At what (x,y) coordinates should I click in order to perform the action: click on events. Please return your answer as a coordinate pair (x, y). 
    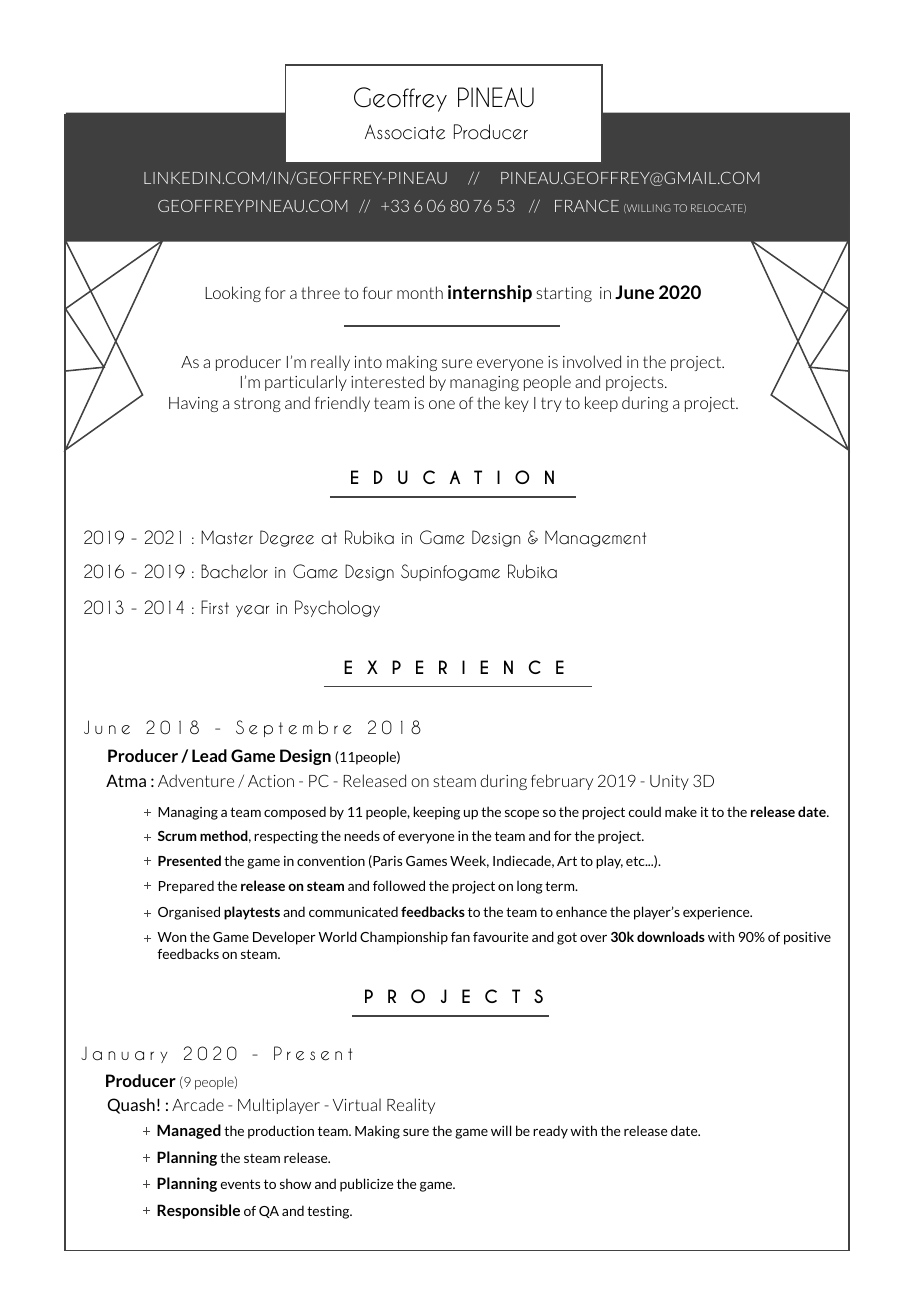
    Looking at the image, I should click on (240, 1184).
